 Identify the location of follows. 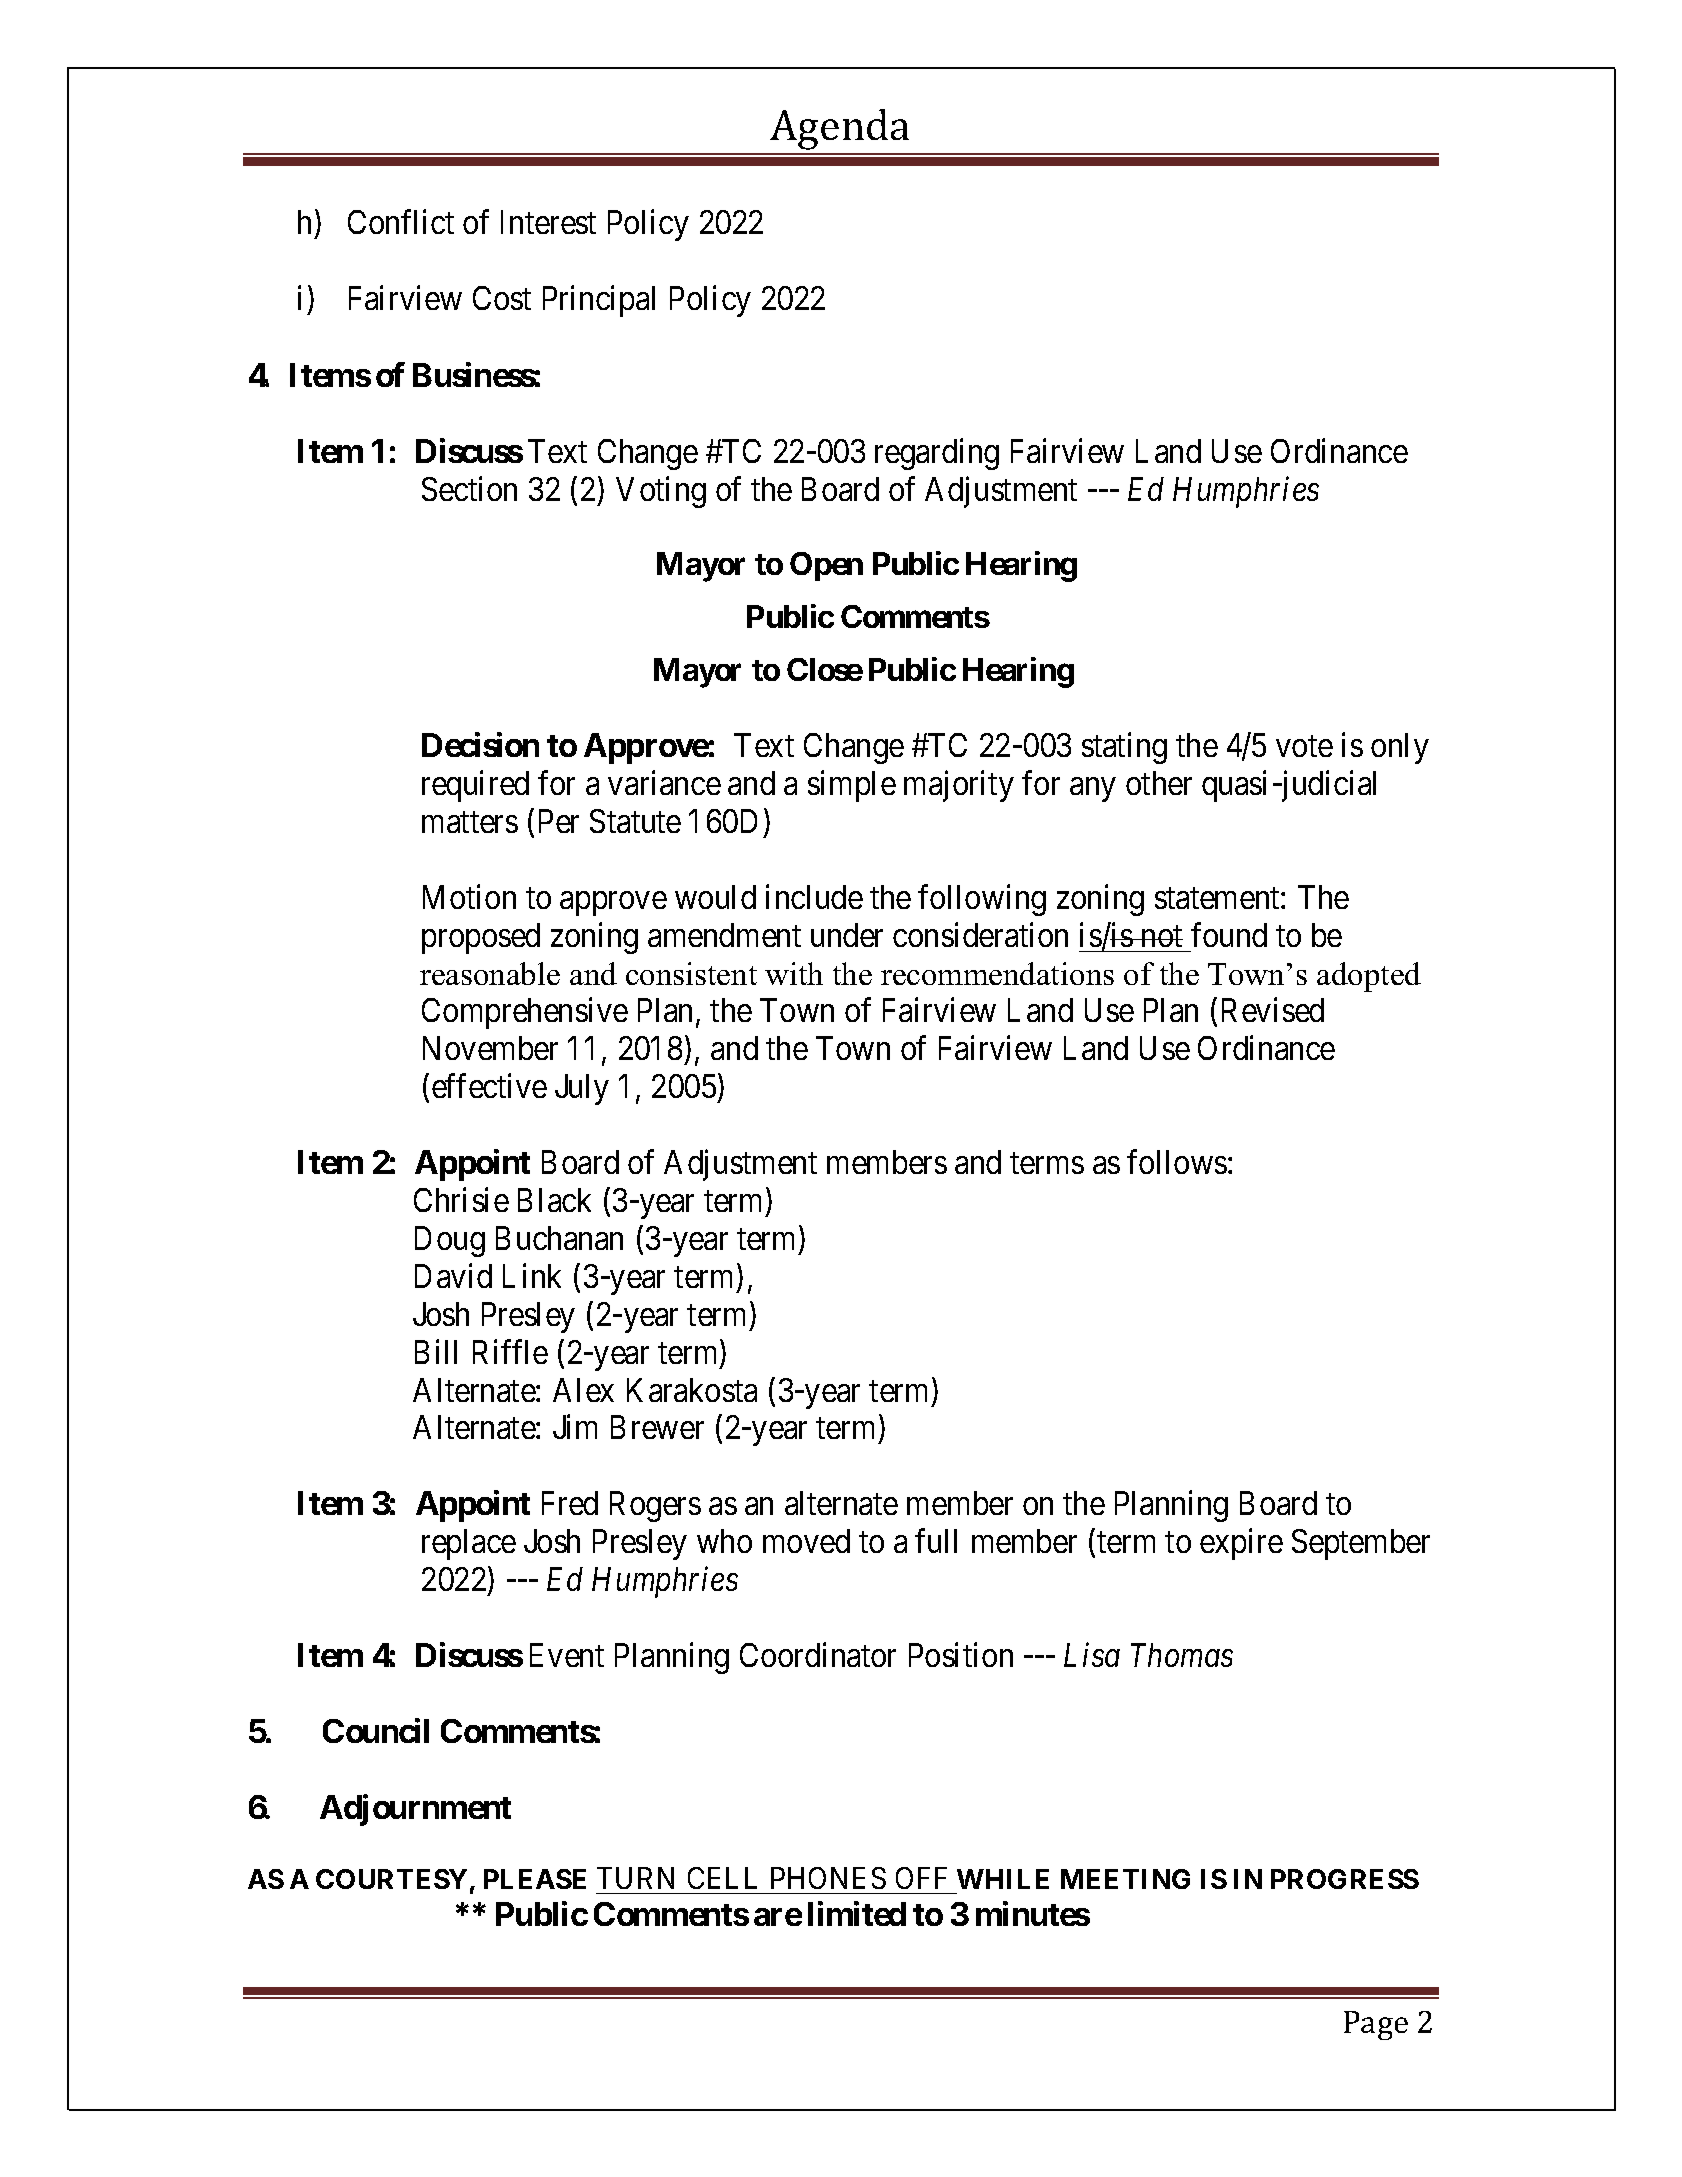
(1177, 1162).
